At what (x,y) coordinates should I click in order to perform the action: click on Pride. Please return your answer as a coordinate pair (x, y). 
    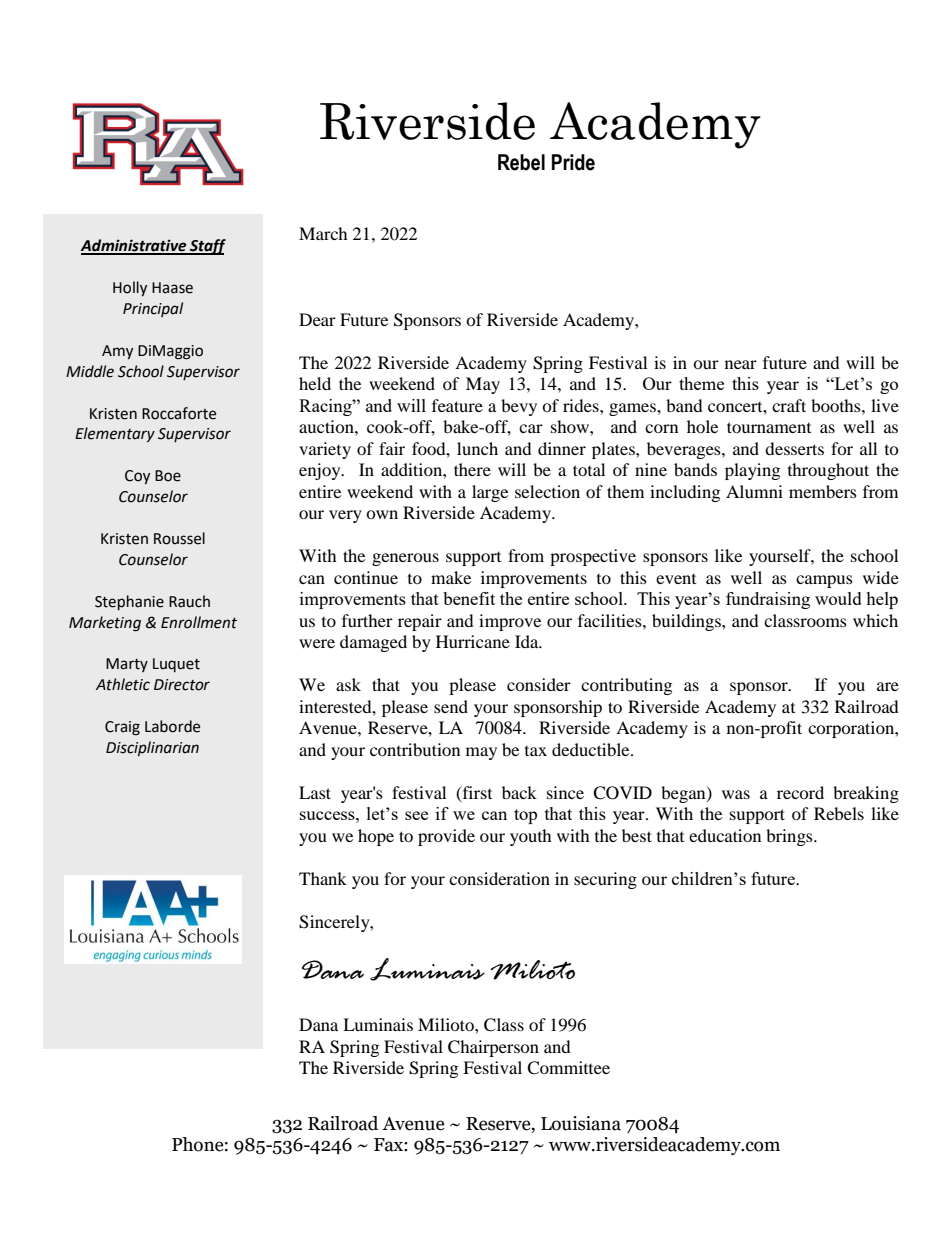
    Looking at the image, I should click on (573, 162).
